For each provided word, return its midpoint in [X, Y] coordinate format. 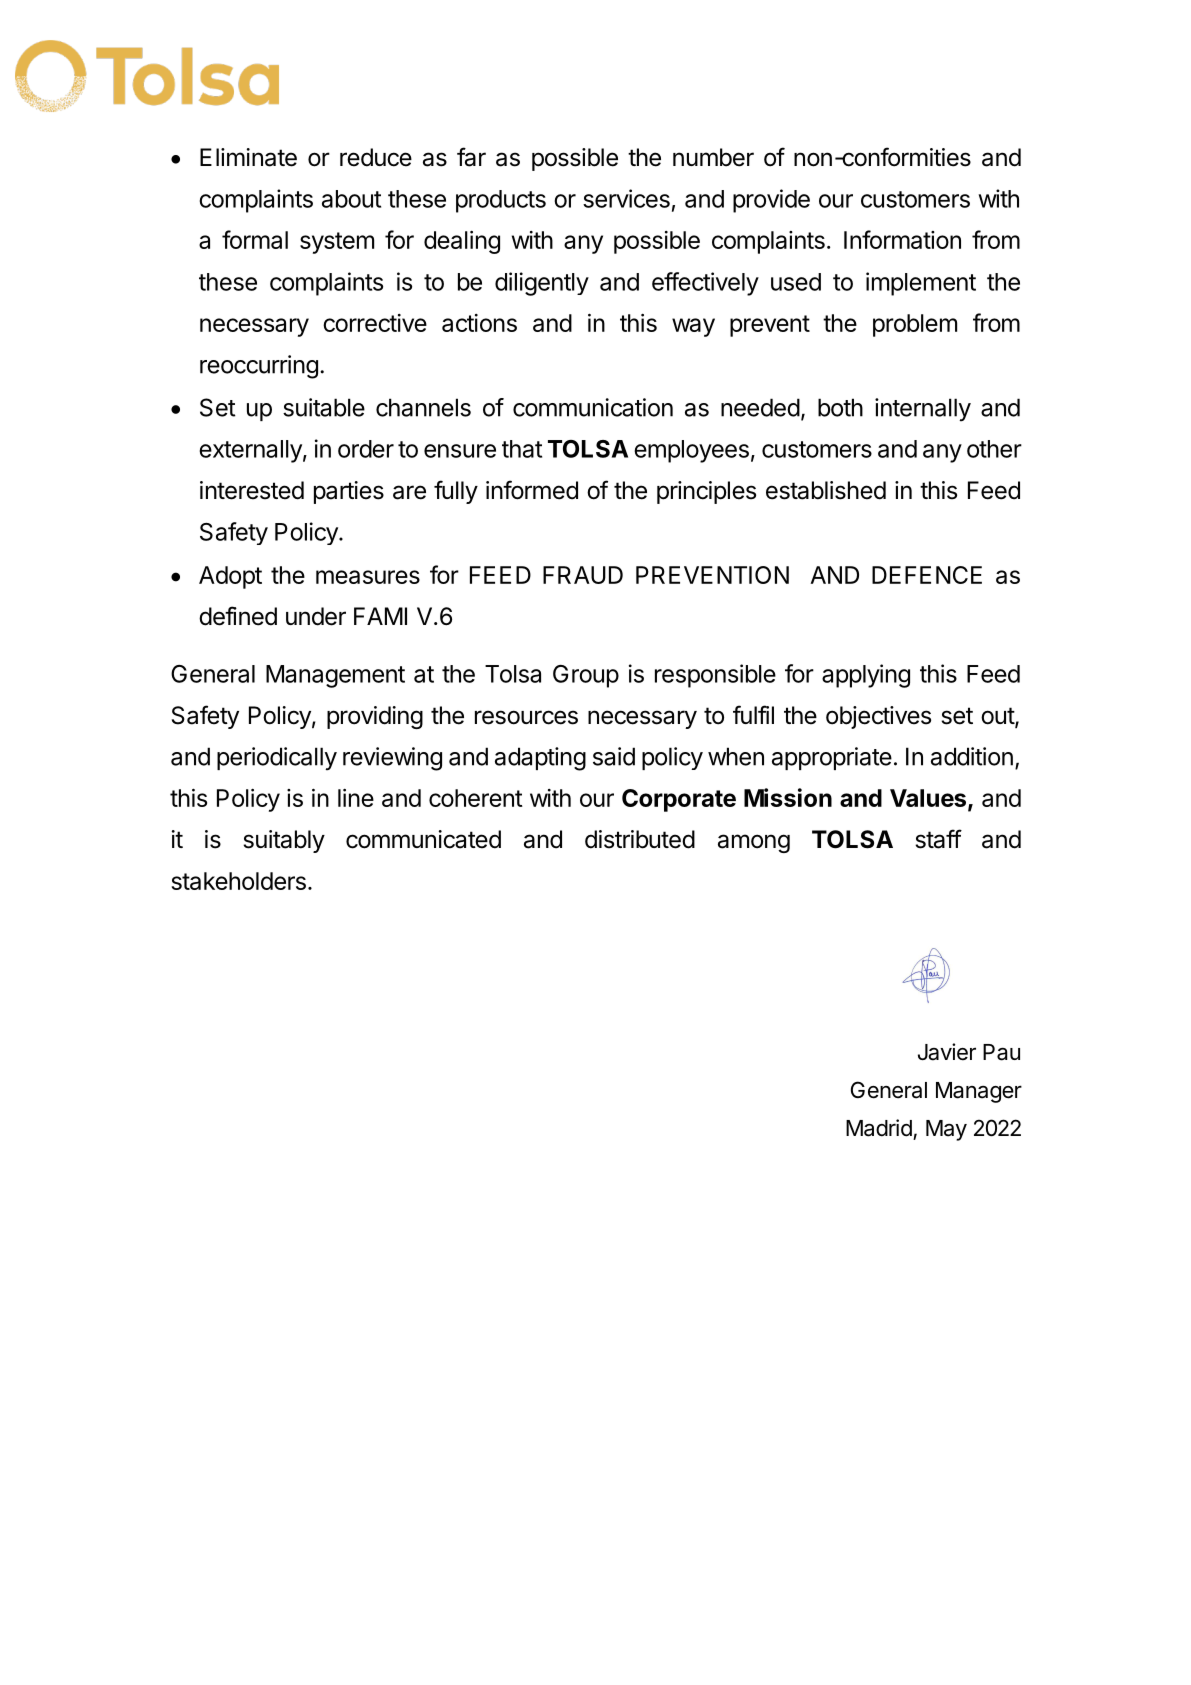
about [351, 199]
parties [349, 492]
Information [902, 239]
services [626, 198]
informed [532, 490]
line [356, 798]
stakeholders [238, 881]
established [826, 490]
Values [928, 798]
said [614, 756]
